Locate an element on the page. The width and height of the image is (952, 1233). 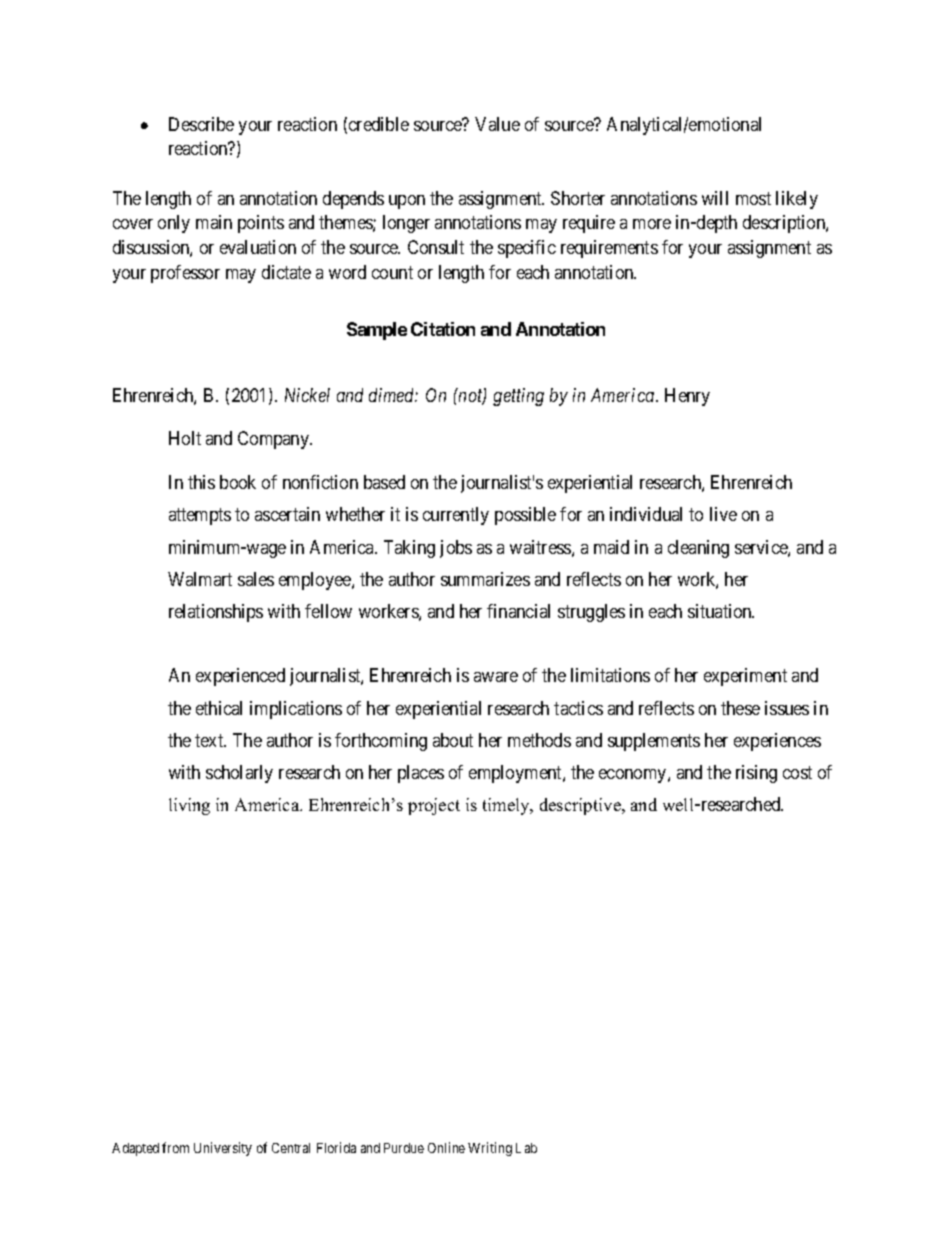
will is located at coordinates (715, 198).
